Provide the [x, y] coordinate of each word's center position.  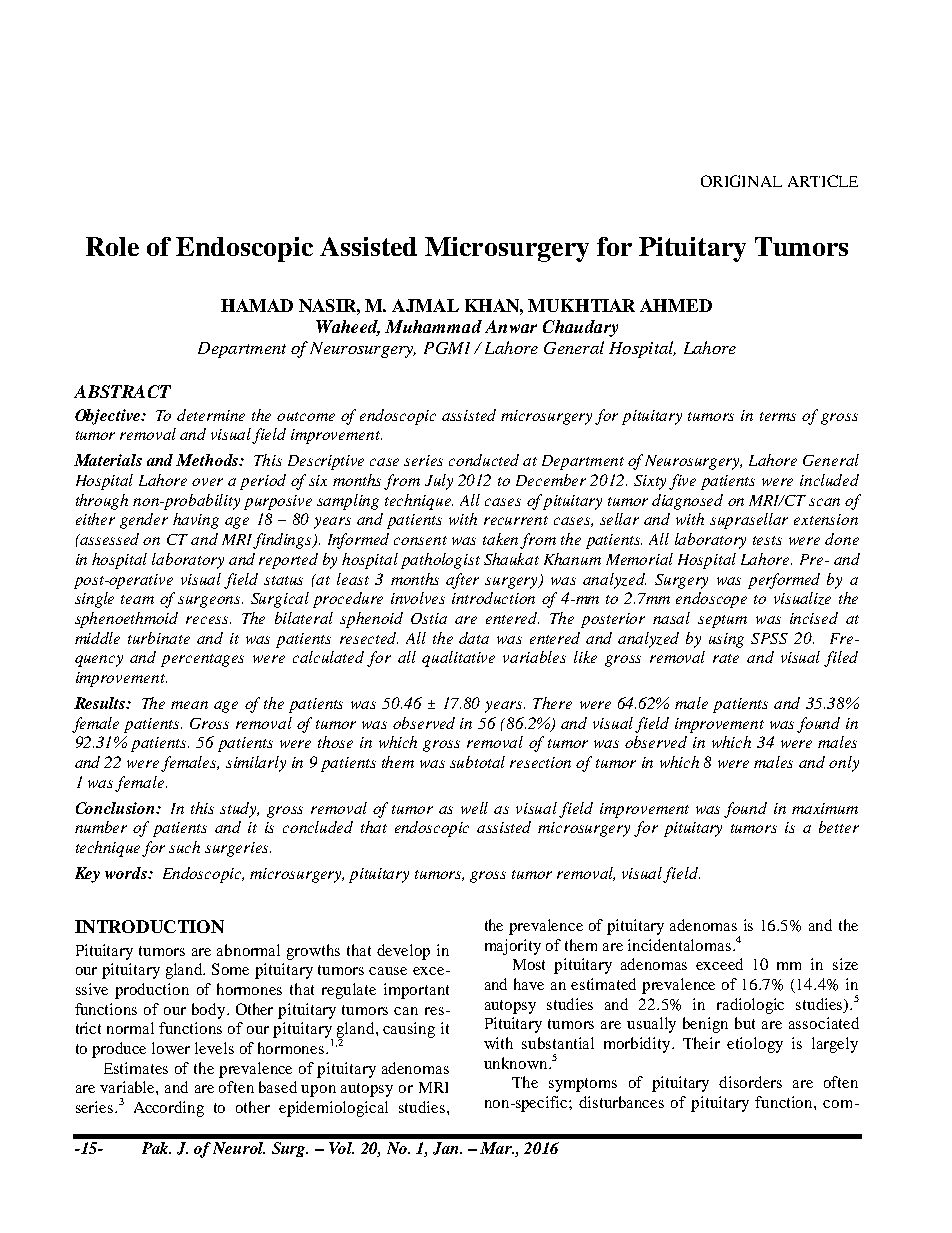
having [196, 521]
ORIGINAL [741, 181]
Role [112, 246]
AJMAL [425, 305]
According [169, 1109]
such [184, 847]
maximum [825, 808]
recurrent [516, 520]
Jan [447, 1148]
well [474, 808]
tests [767, 540]
